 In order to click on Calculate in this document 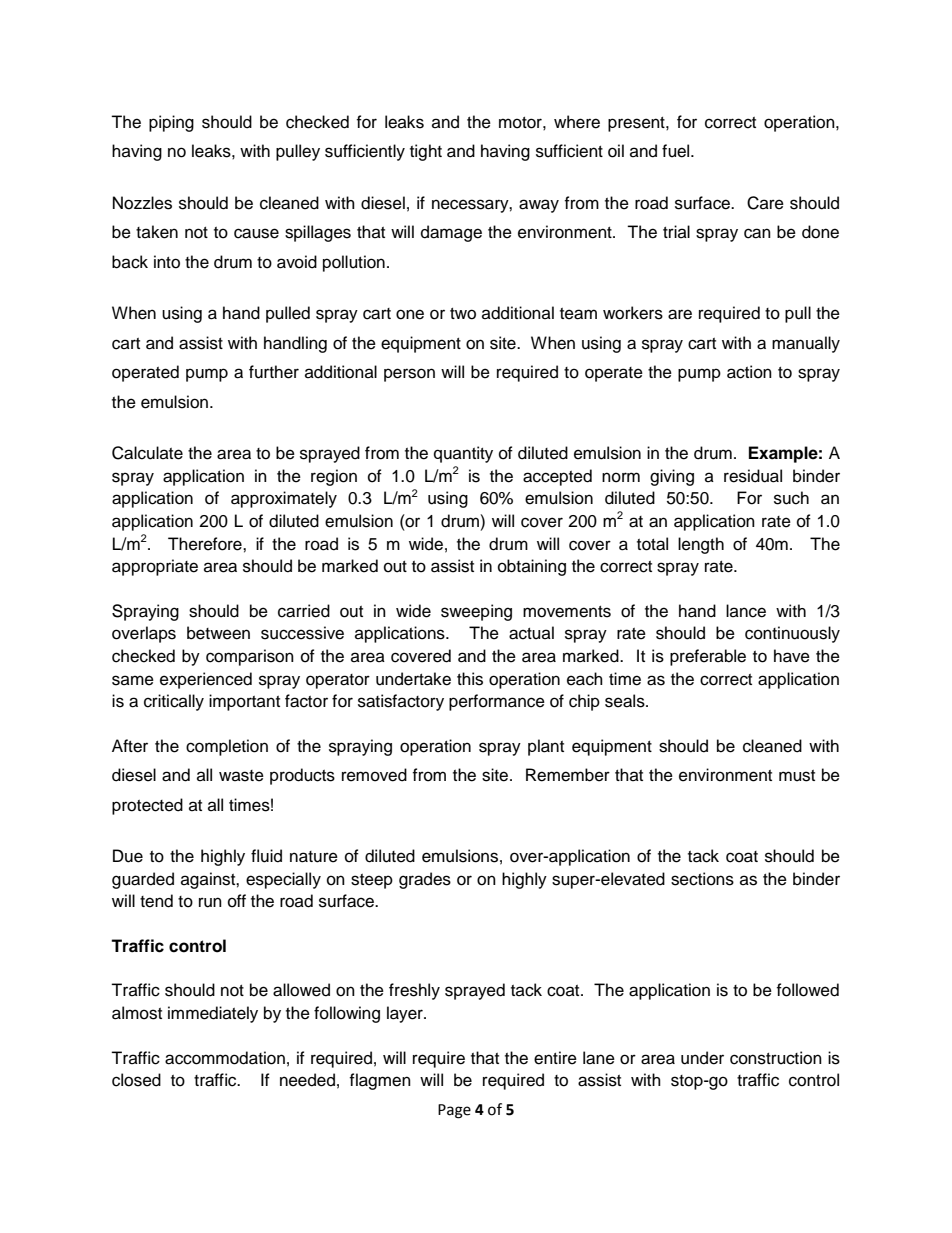, I will do `click(147, 453)`.
